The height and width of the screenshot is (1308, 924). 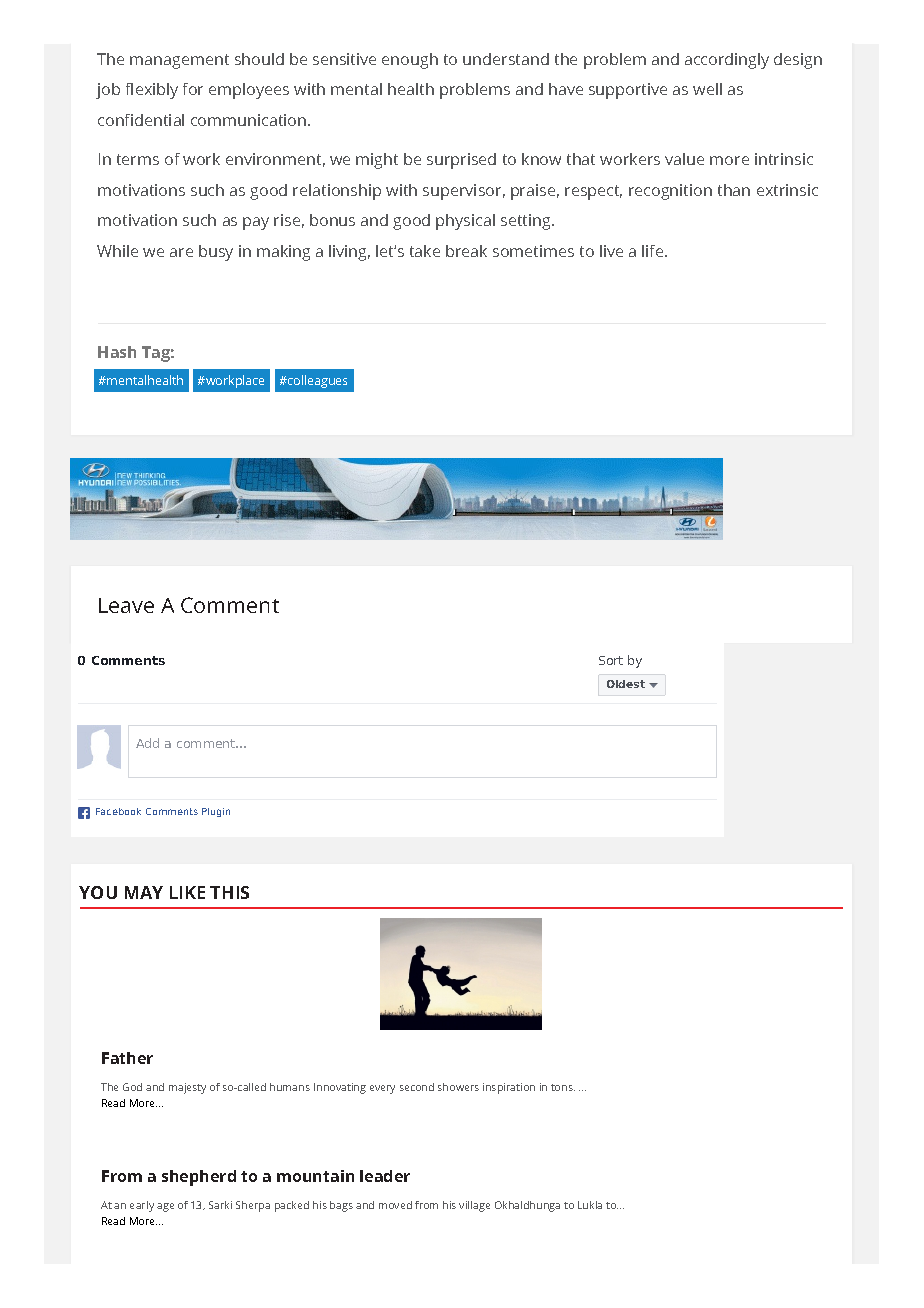 I want to click on shepherd, so click(x=199, y=1178).
